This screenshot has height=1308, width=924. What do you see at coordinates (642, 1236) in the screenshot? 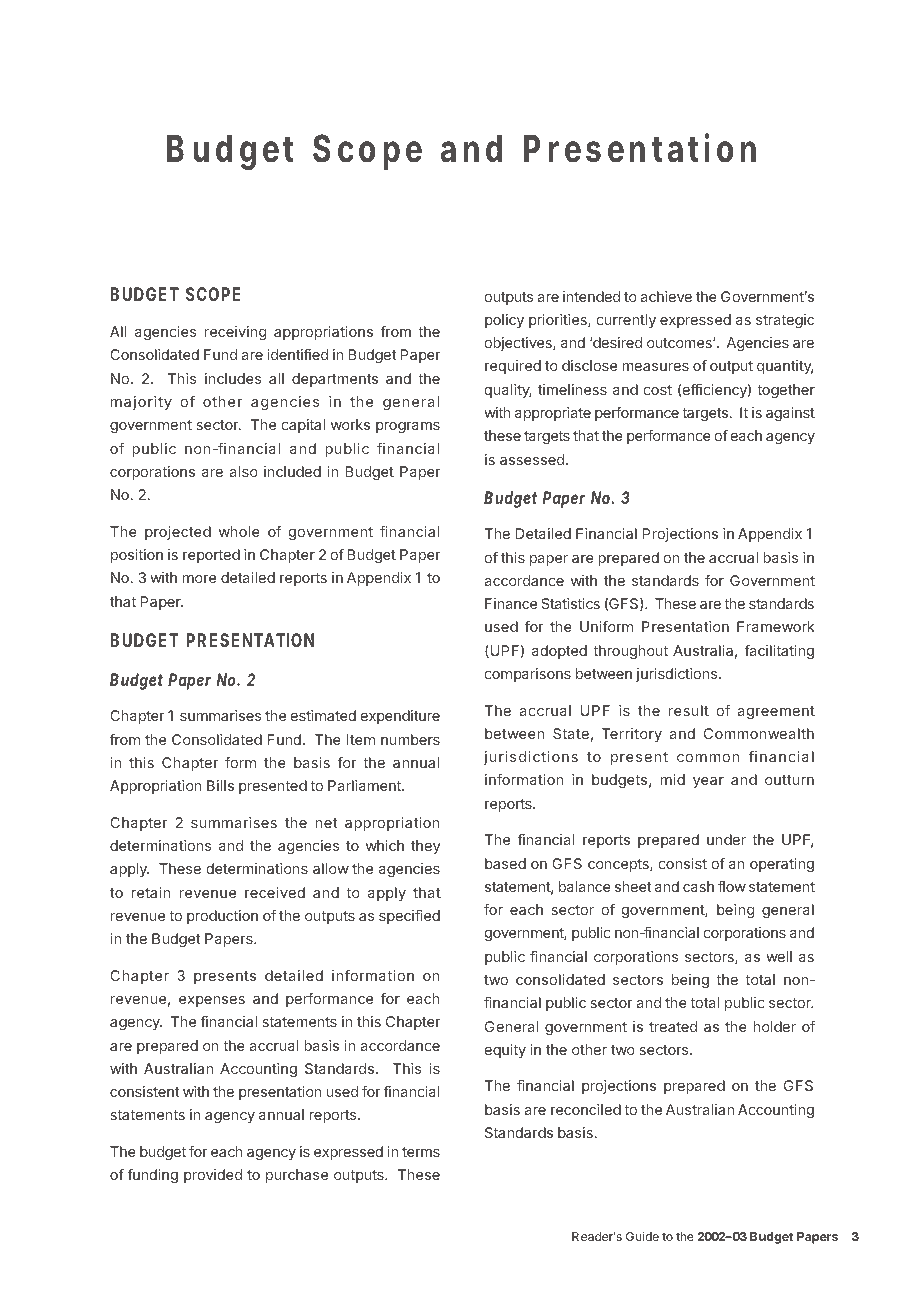
I see `Guide` at bounding box center [642, 1236].
